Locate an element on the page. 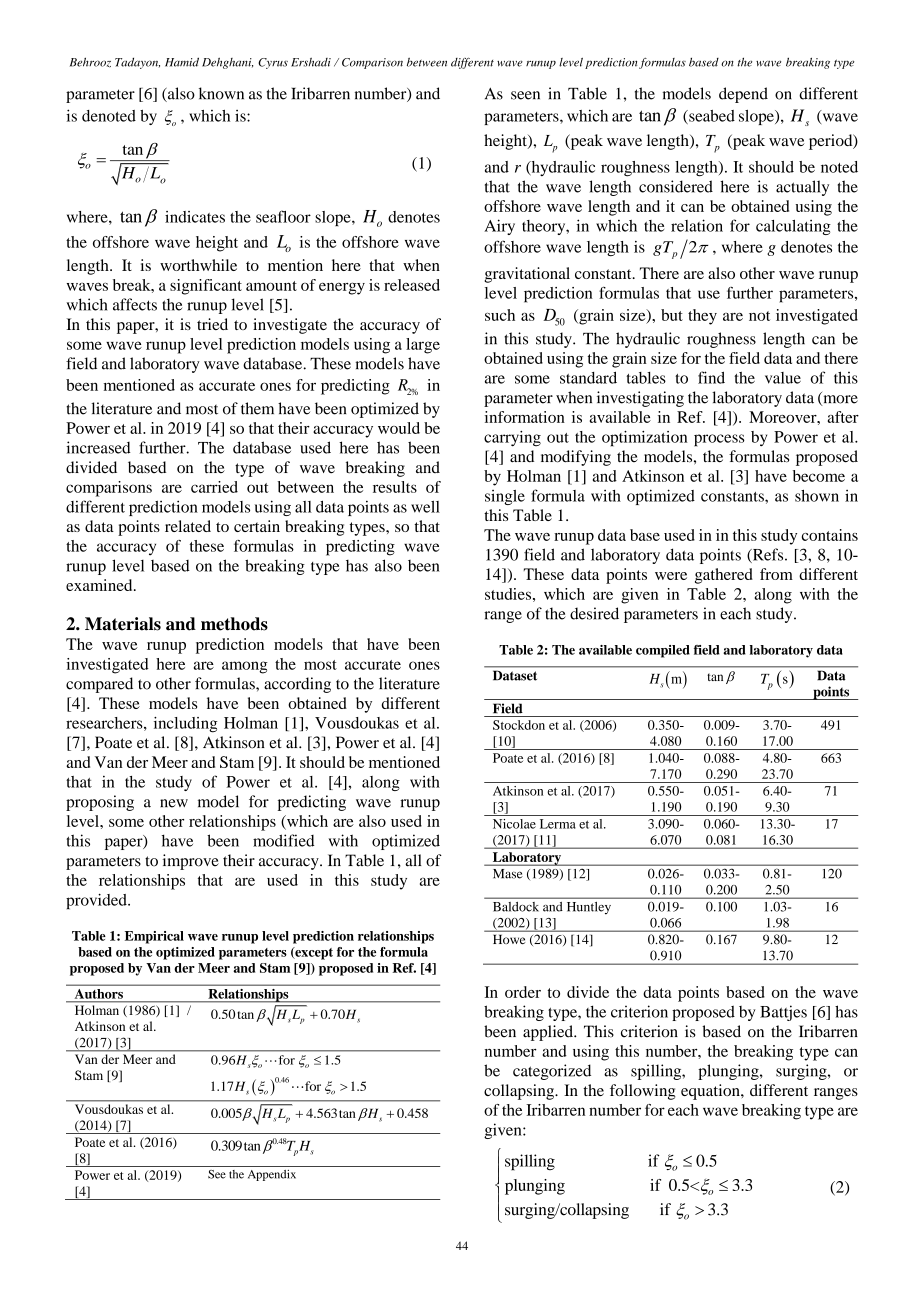 The image size is (924, 1308). desired is located at coordinates (594, 613).
